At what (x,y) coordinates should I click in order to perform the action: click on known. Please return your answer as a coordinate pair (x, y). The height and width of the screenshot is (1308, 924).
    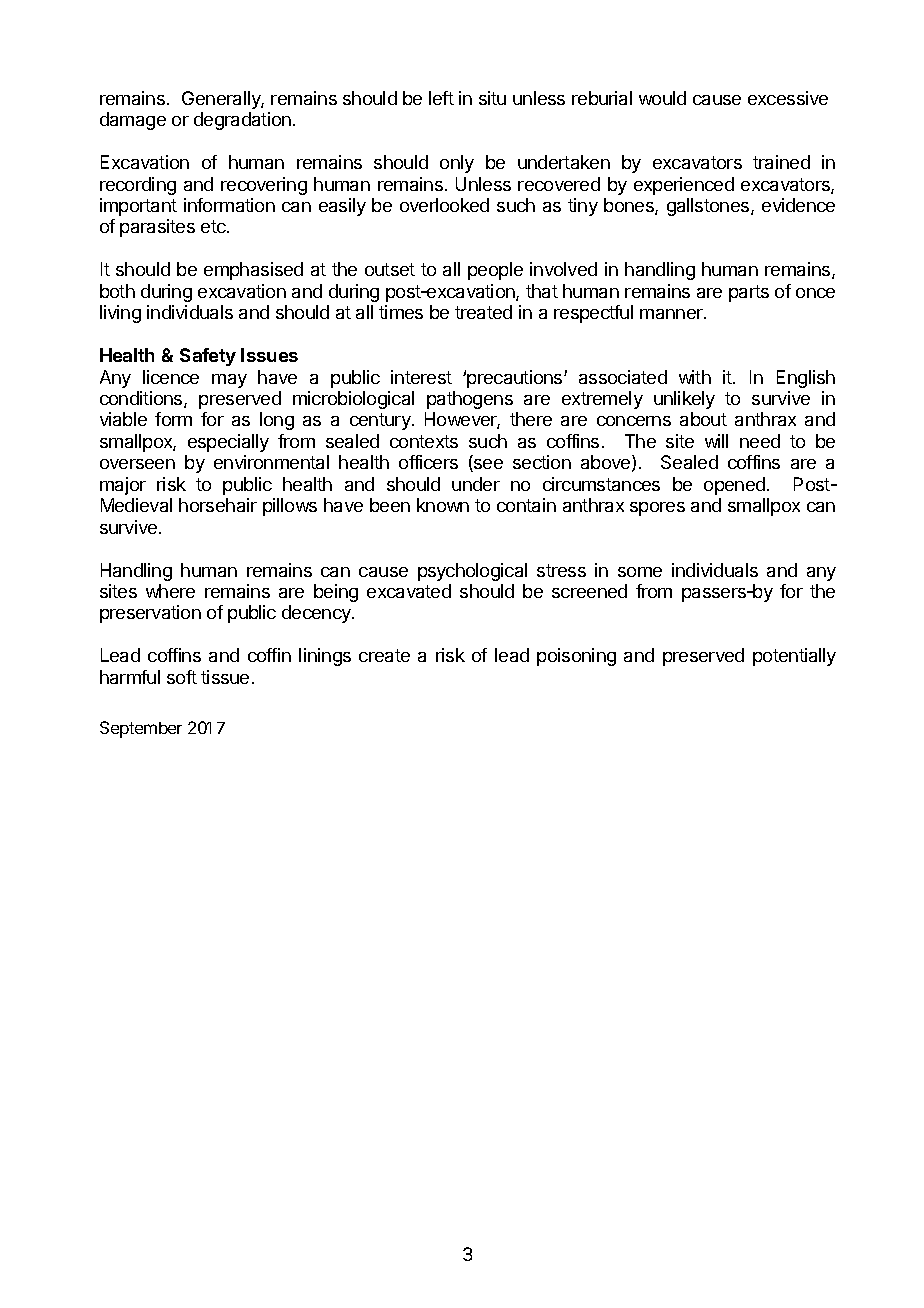
    Looking at the image, I should click on (443, 505).
